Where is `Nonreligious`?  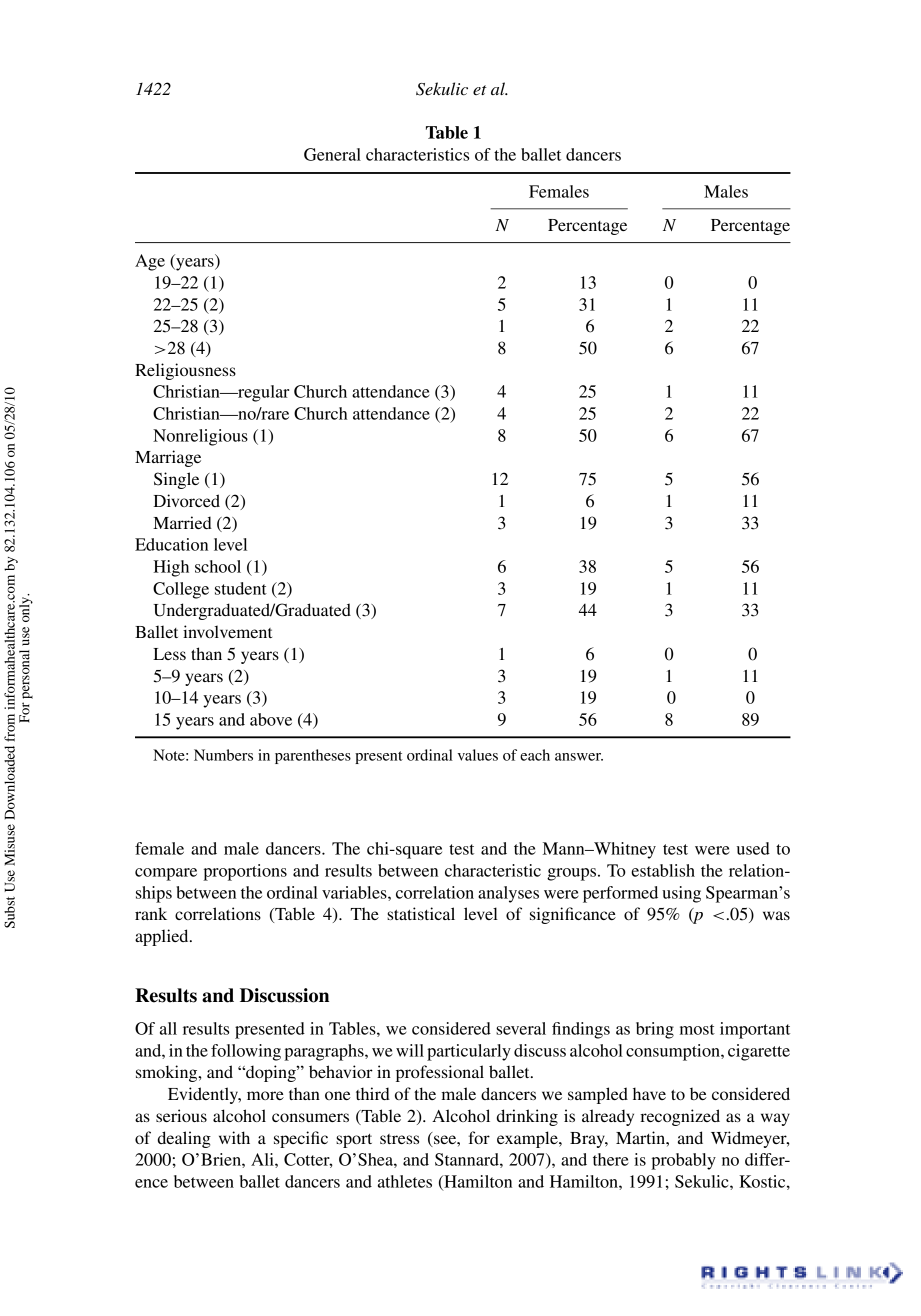 Nonreligious is located at coordinates (200, 437).
